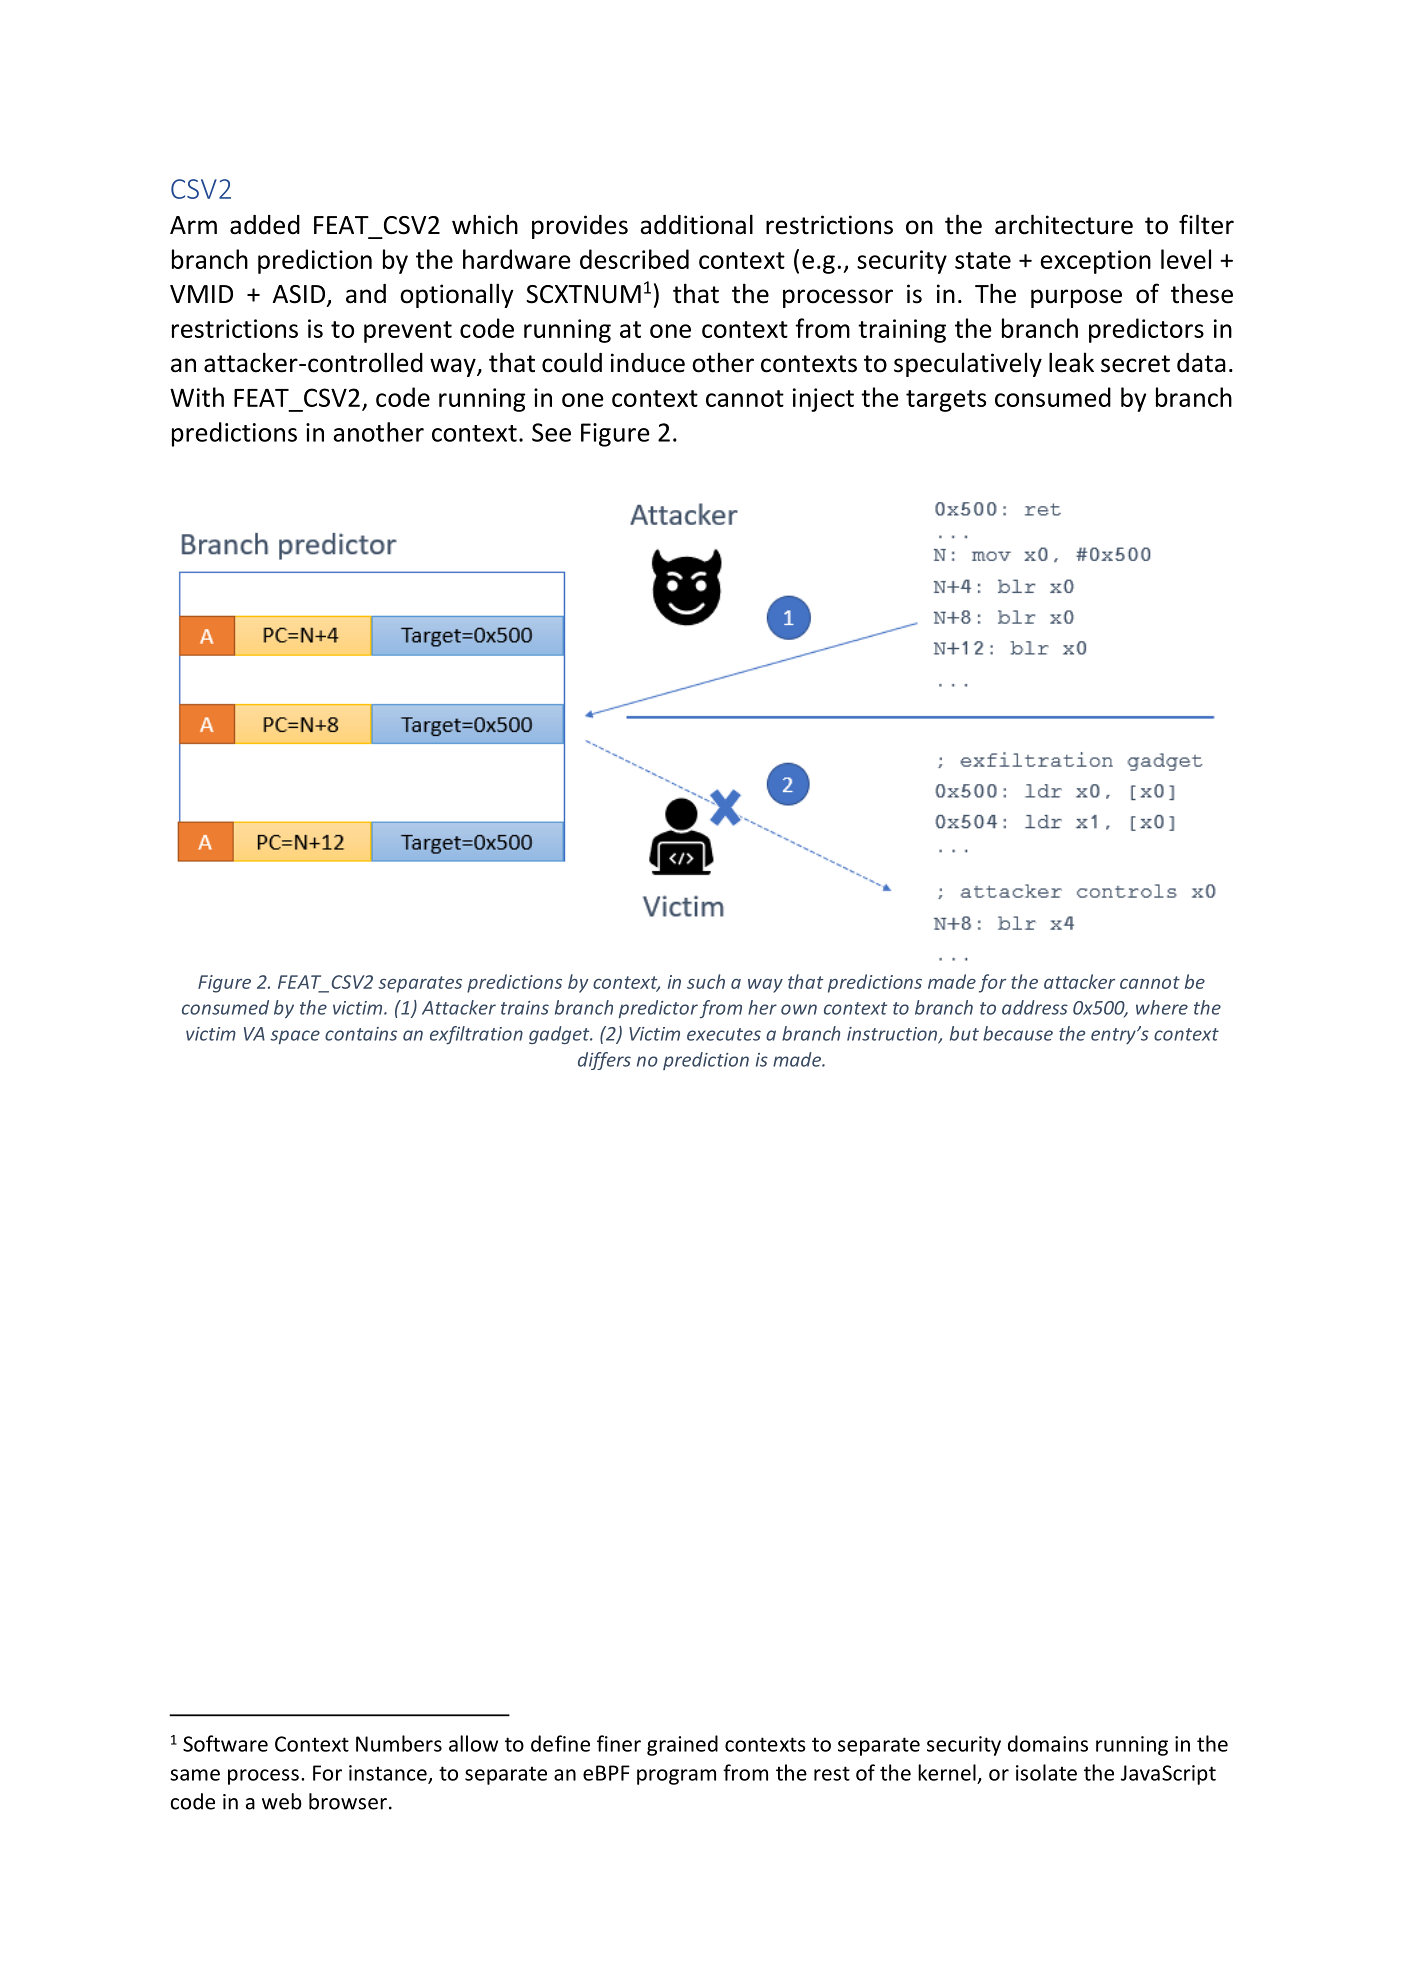 Image resolution: width=1403 pixels, height=1985 pixels. What do you see at coordinates (1035, 1007) in the document?
I see `address` at bounding box center [1035, 1007].
